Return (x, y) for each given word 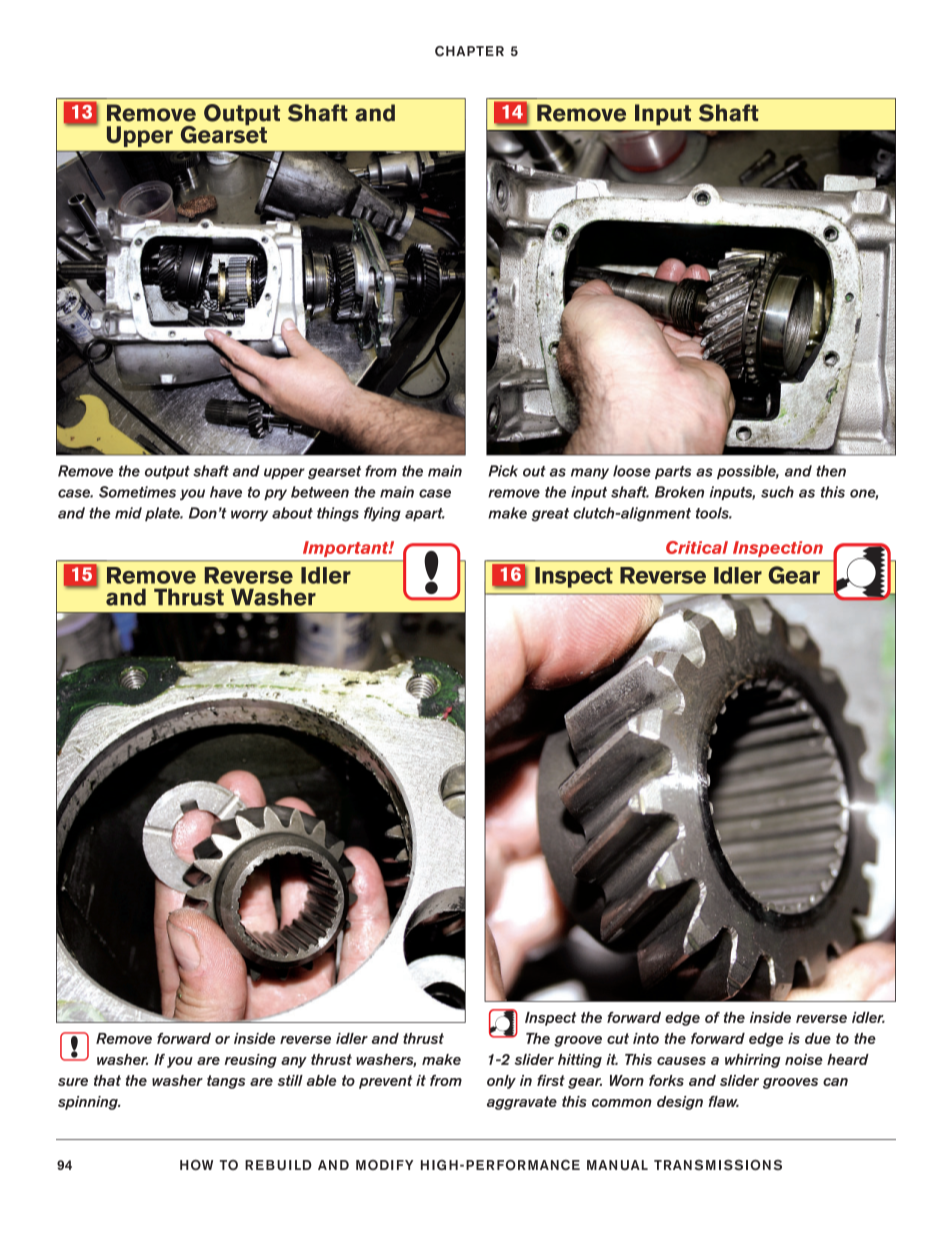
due (818, 1038)
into (646, 1038)
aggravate (522, 1103)
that (107, 1080)
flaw (723, 1101)
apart (425, 514)
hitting (580, 1061)
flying (382, 514)
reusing (251, 1061)
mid (128, 513)
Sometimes (137, 492)
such (777, 492)
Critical (697, 547)
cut (618, 1038)
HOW (196, 1165)
